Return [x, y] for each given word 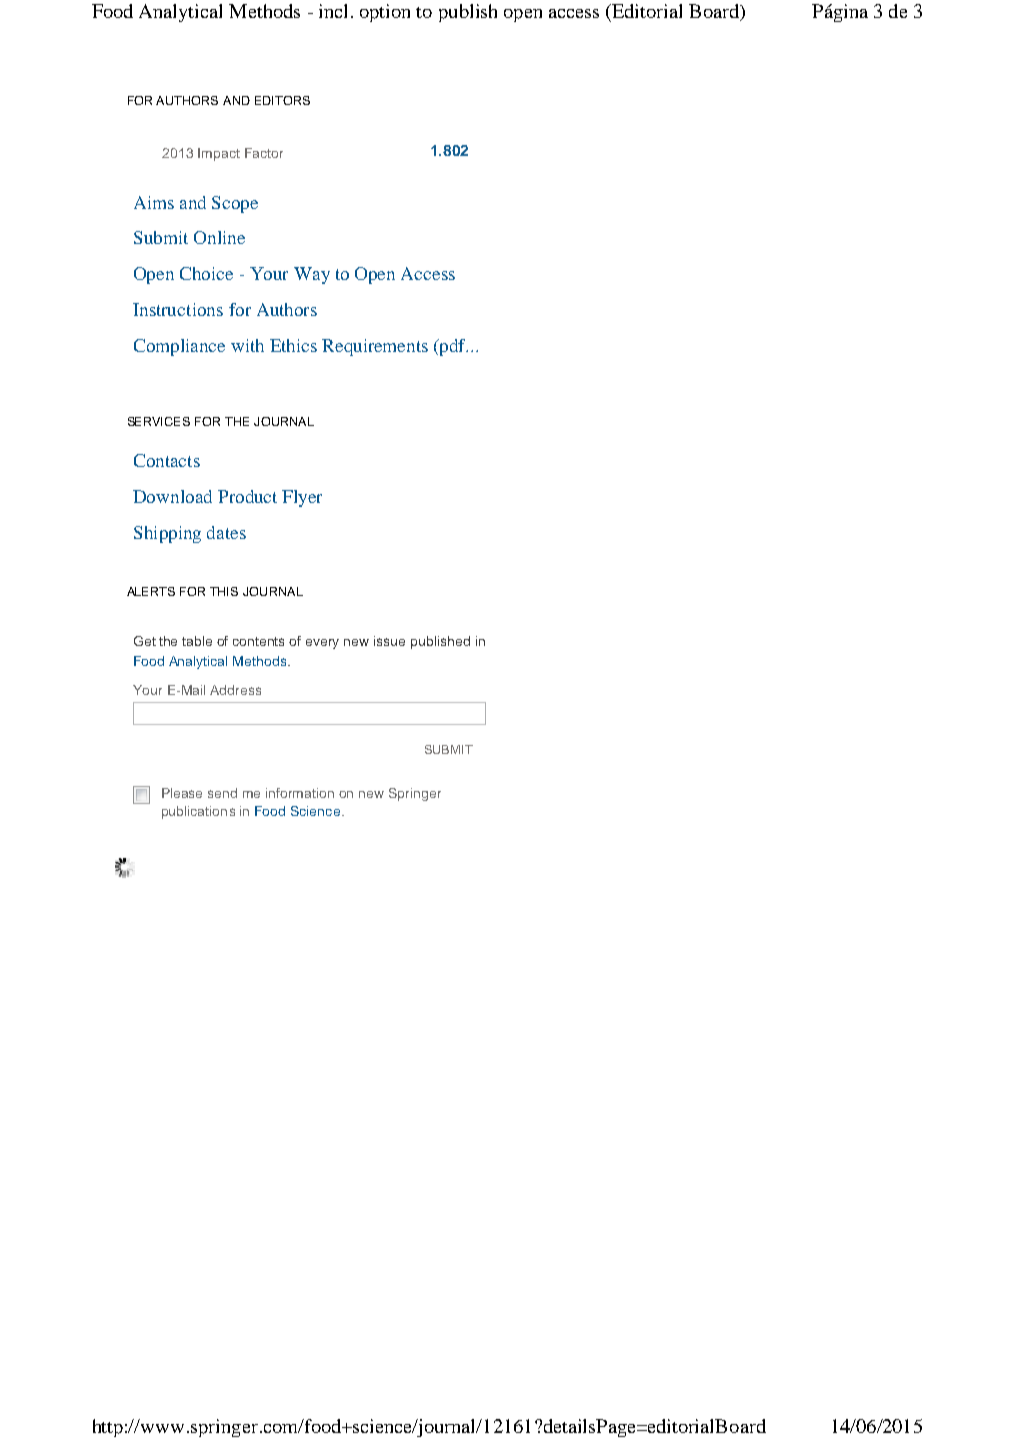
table [197, 641]
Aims [154, 202]
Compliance [179, 347]
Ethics [293, 345]
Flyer [302, 498]
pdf [453, 347]
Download [172, 496]
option [385, 13]
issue [389, 641]
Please [182, 793]
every [322, 644]
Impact [219, 154]
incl [333, 11]
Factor [264, 153]
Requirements [375, 347]
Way [312, 275]
